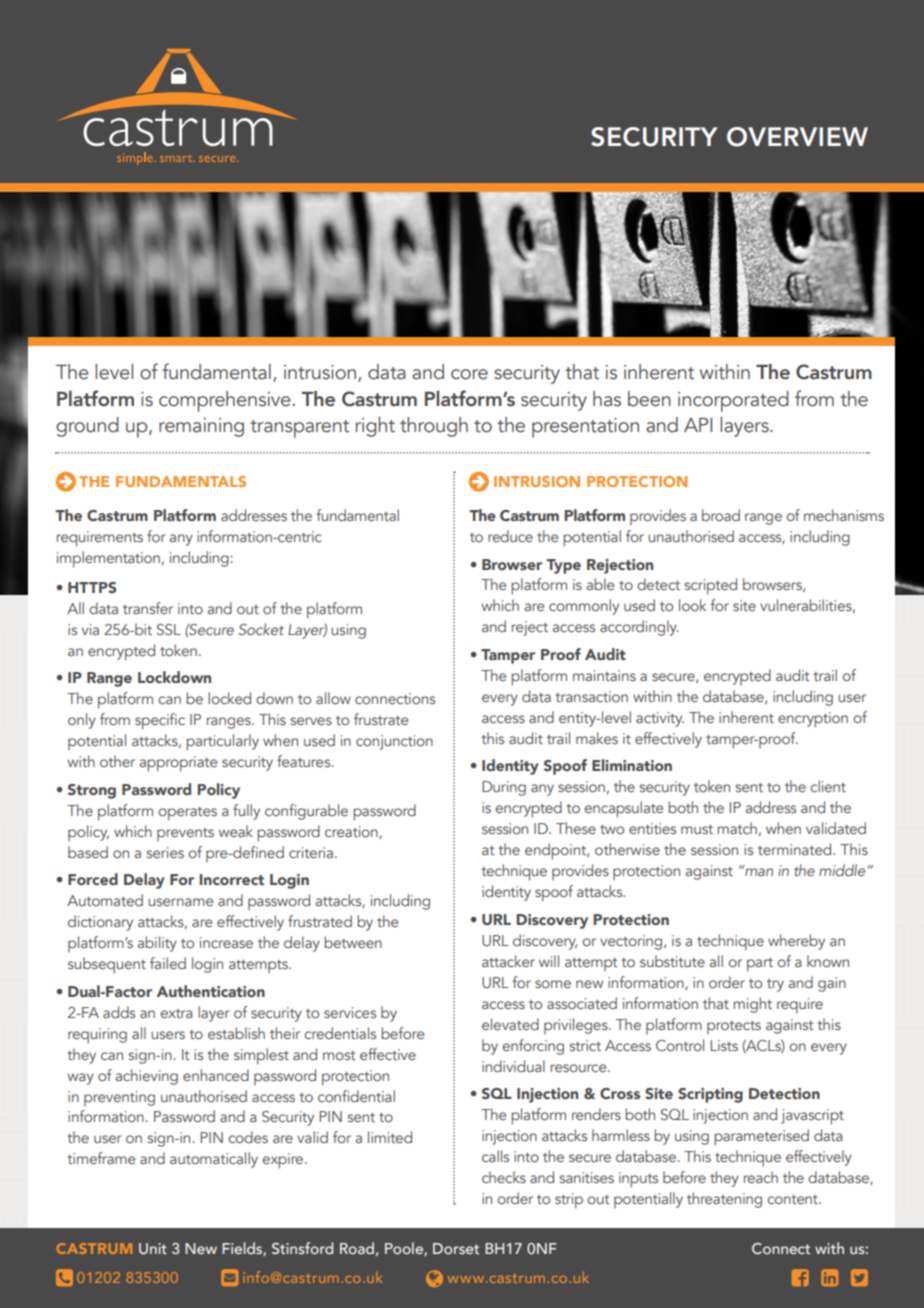  Describe the element at coordinates (165, 852) in the screenshot. I see `series` at that location.
